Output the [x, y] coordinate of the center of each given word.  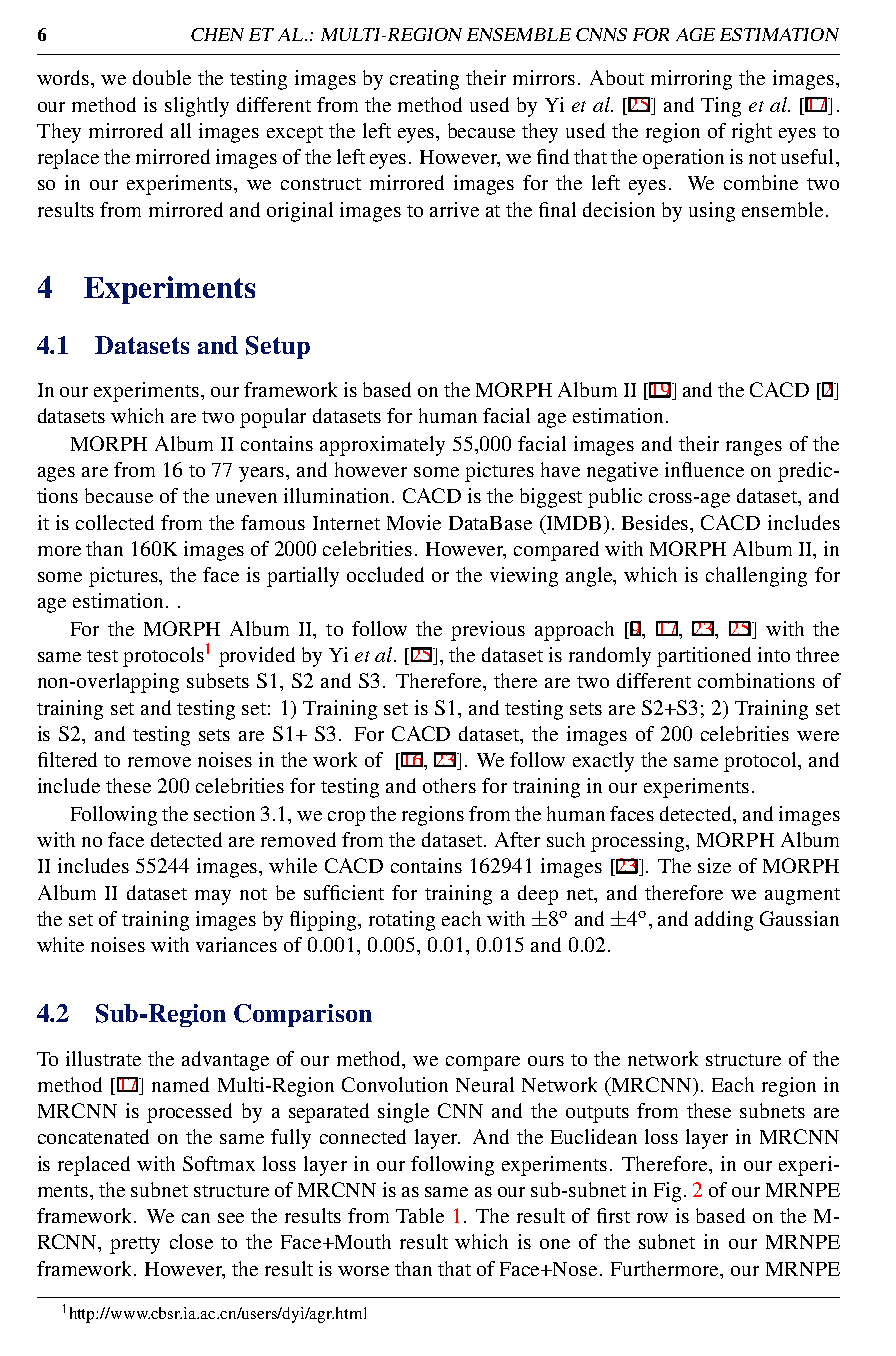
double [162, 77]
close [191, 1241]
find [553, 156]
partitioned [704, 657]
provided [257, 657]
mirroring [691, 80]
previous [488, 631]
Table [420, 1215]
